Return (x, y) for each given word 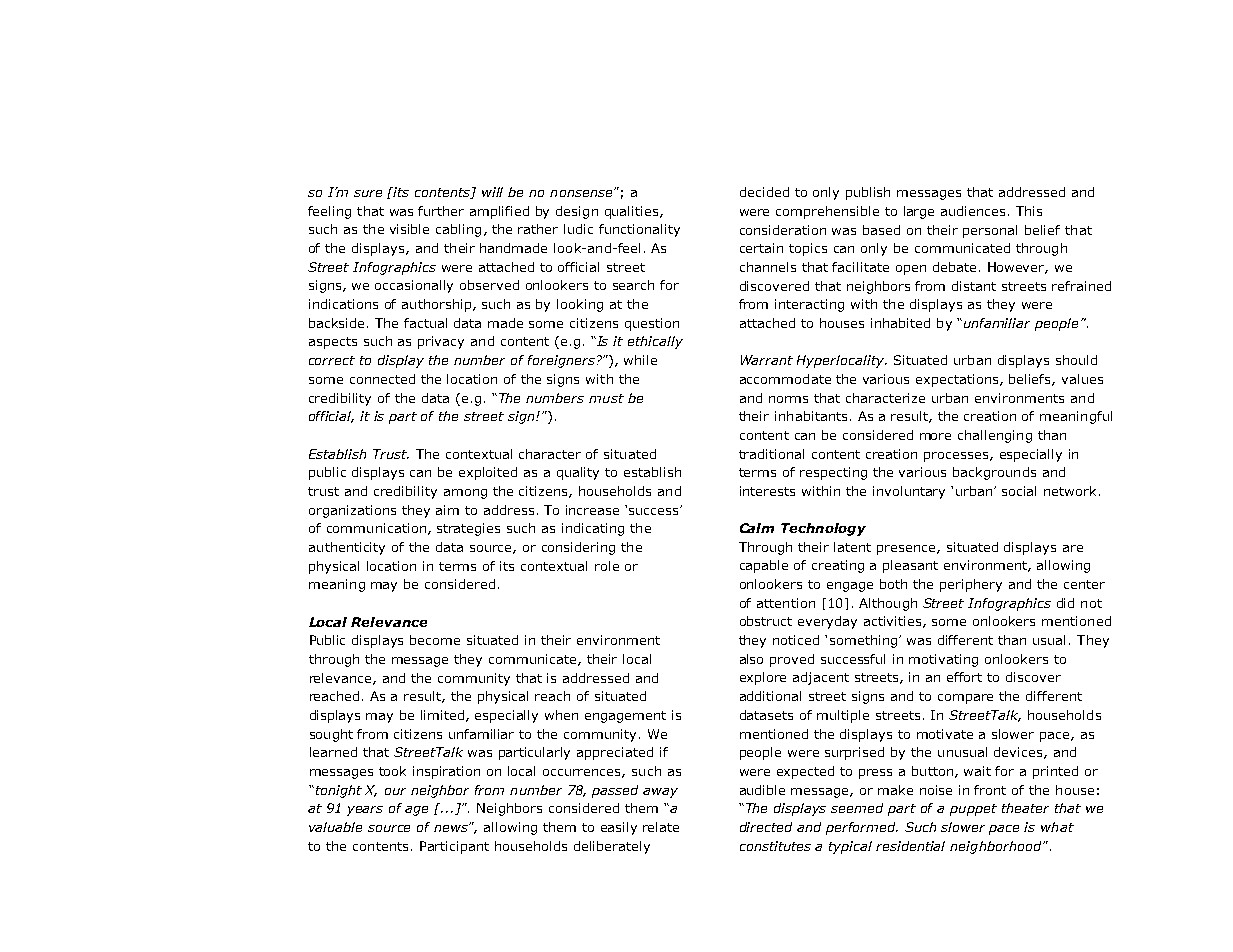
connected (382, 379)
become (435, 640)
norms (788, 399)
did (1065, 603)
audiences (975, 211)
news (452, 828)
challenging (995, 436)
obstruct (766, 621)
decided (764, 192)
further (441, 211)
